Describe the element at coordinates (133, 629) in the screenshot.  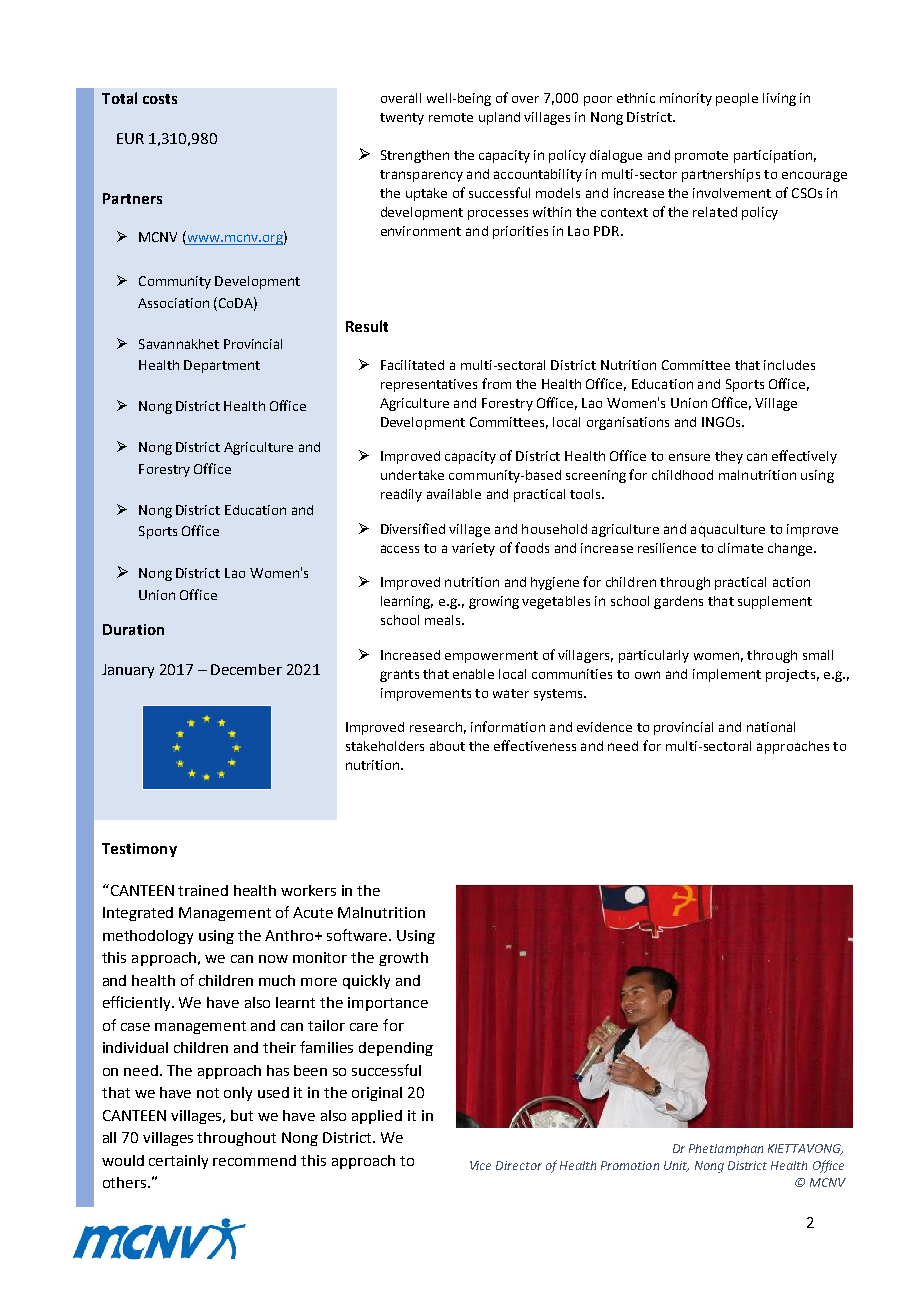
I see `Duration` at that location.
